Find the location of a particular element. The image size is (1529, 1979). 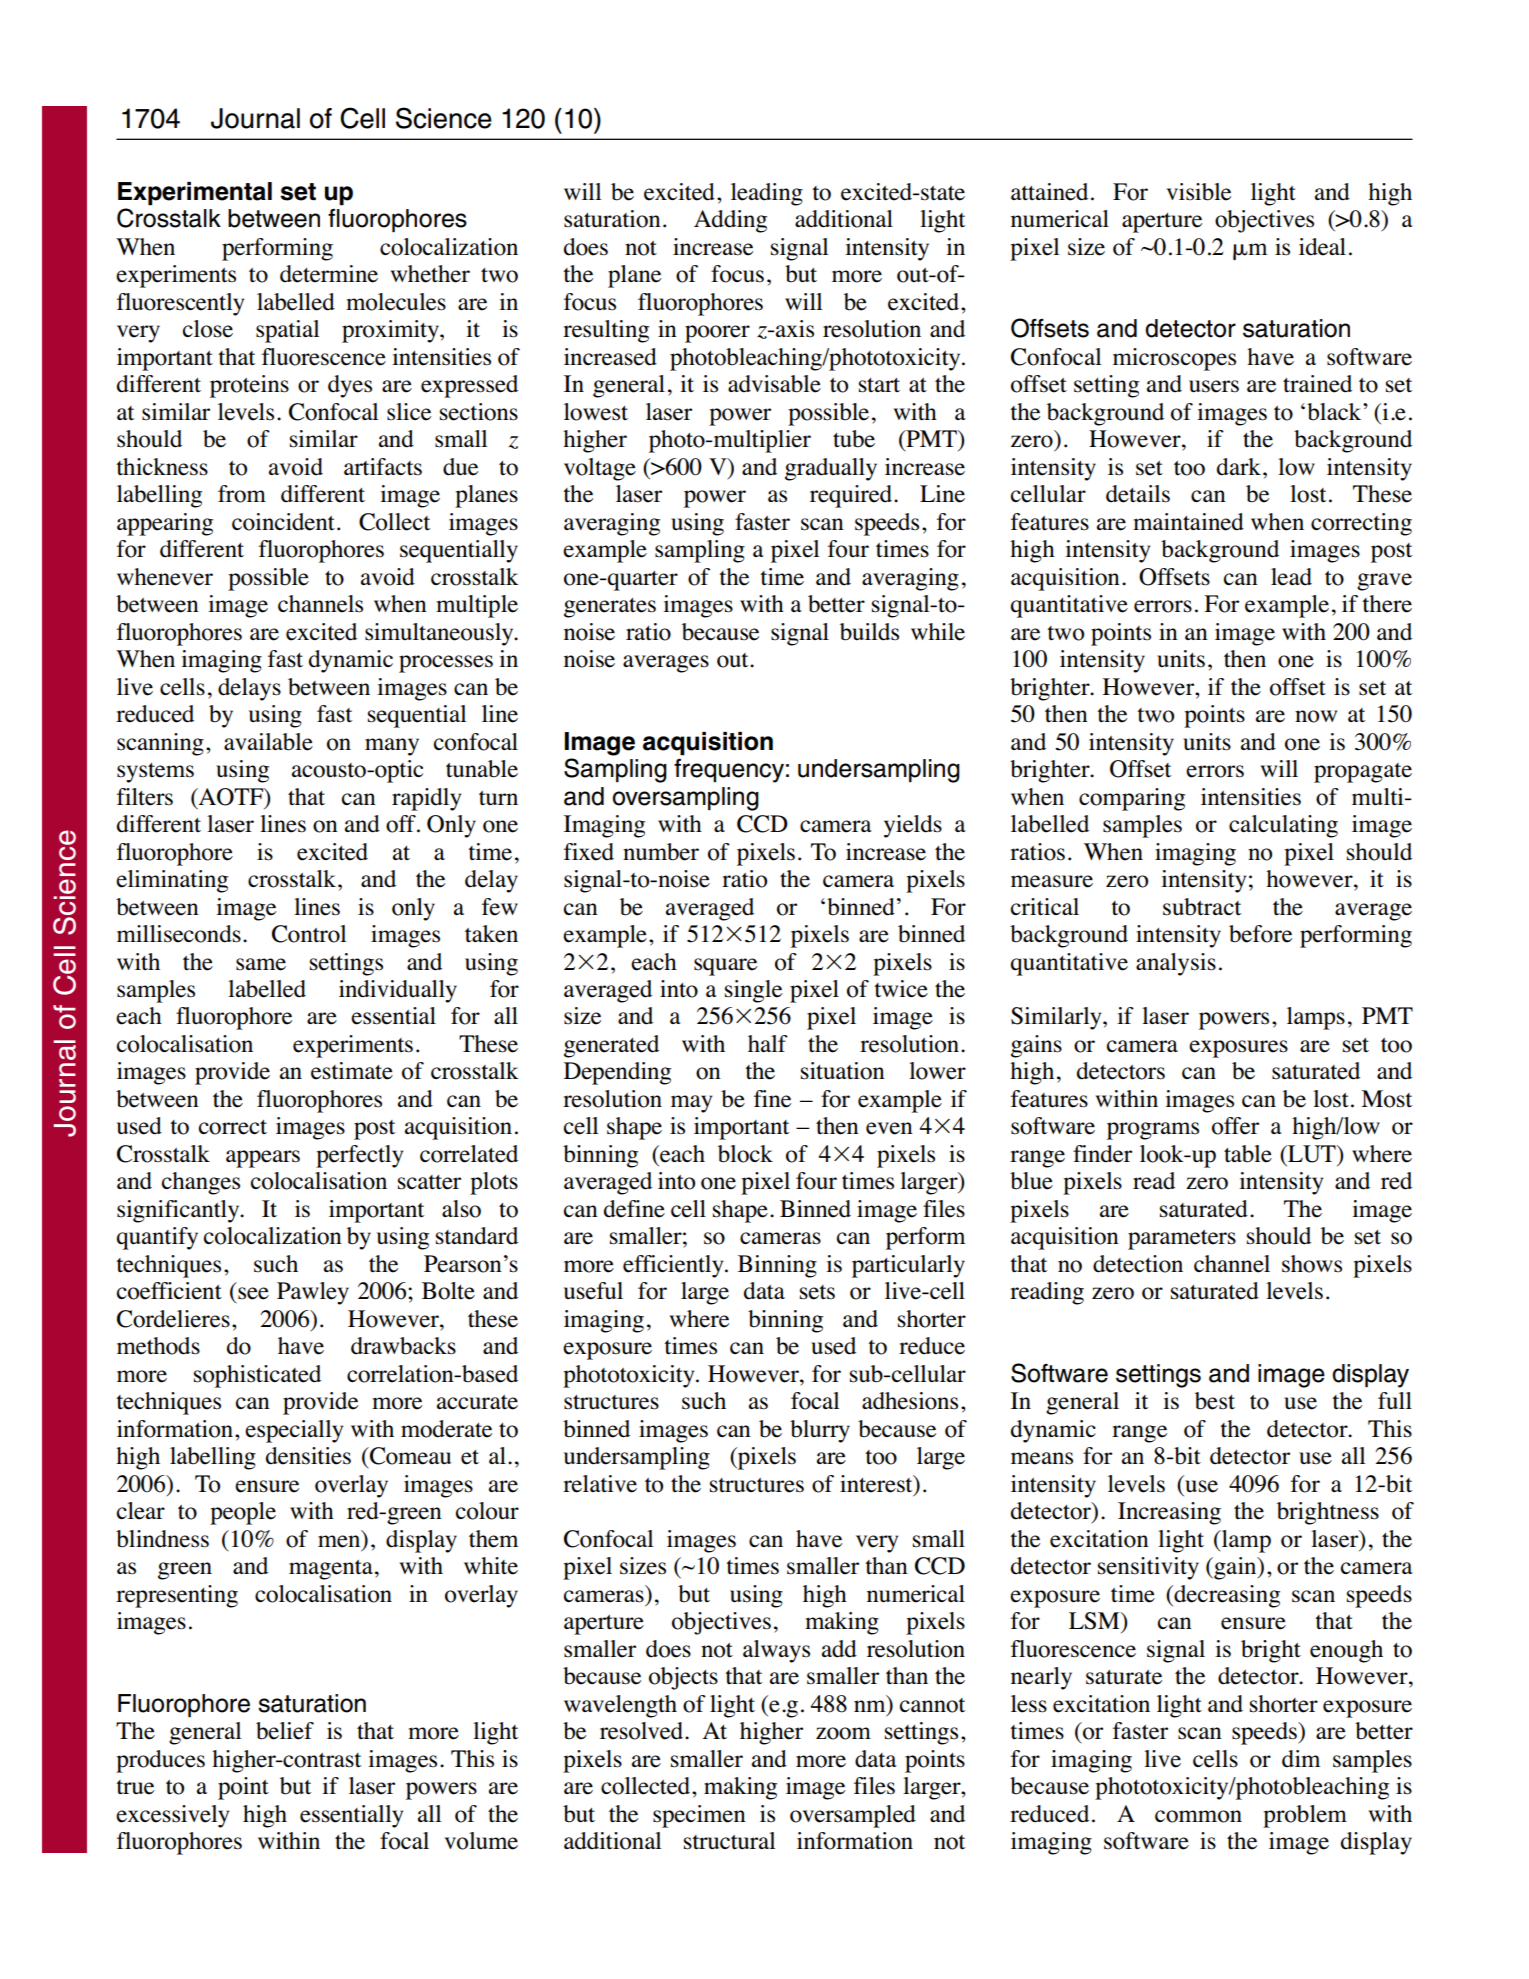

specimen is located at coordinates (699, 1816).
